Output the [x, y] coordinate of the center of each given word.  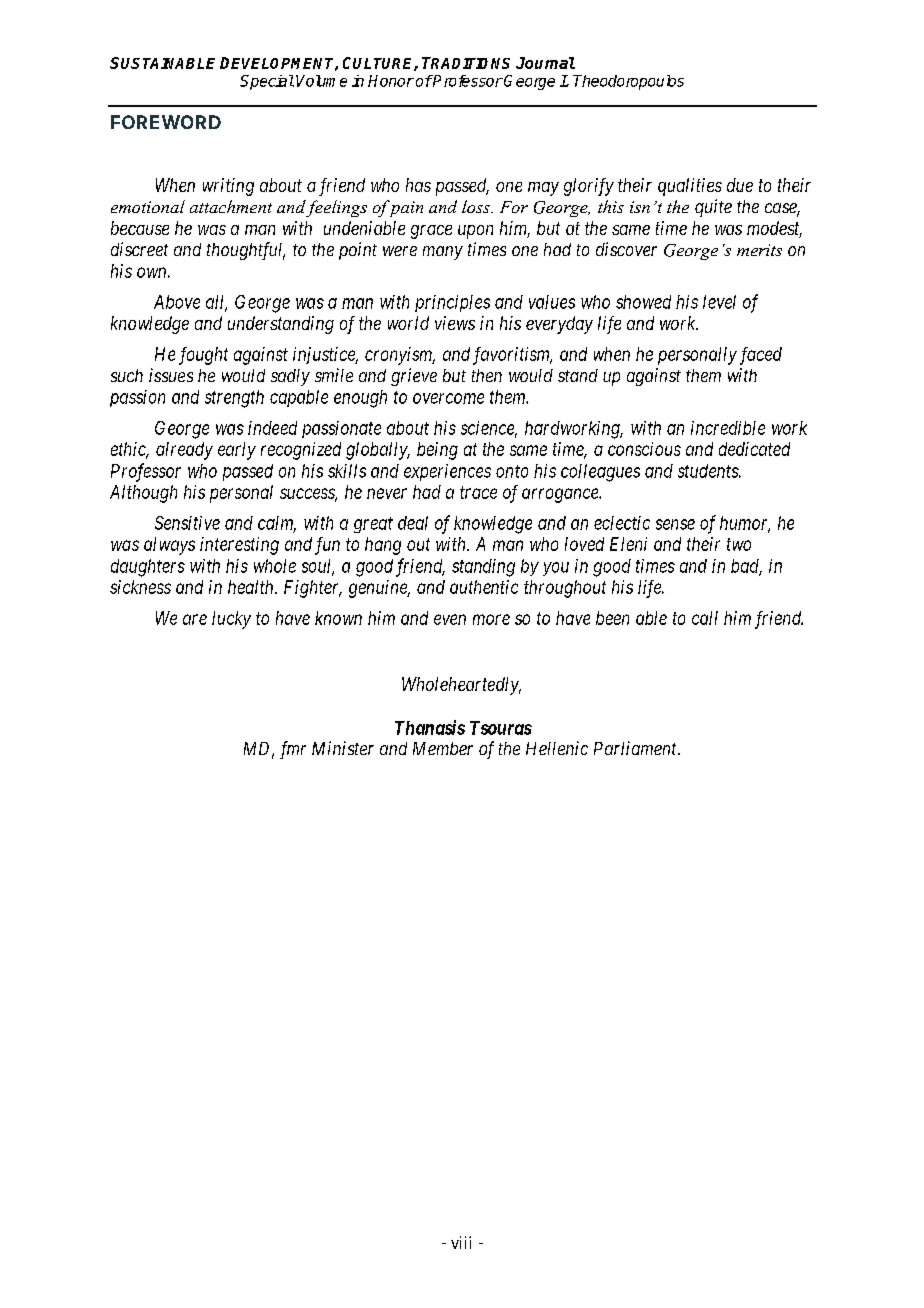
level [719, 302]
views [455, 323]
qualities [690, 187]
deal [413, 523]
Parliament [636, 748]
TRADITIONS [466, 63]
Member [443, 748]
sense [675, 524]
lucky [231, 620]
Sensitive [187, 523]
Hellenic [557, 748]
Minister [343, 748]
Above [177, 302]
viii [461, 1242]
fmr [293, 750]
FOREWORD [166, 122]
